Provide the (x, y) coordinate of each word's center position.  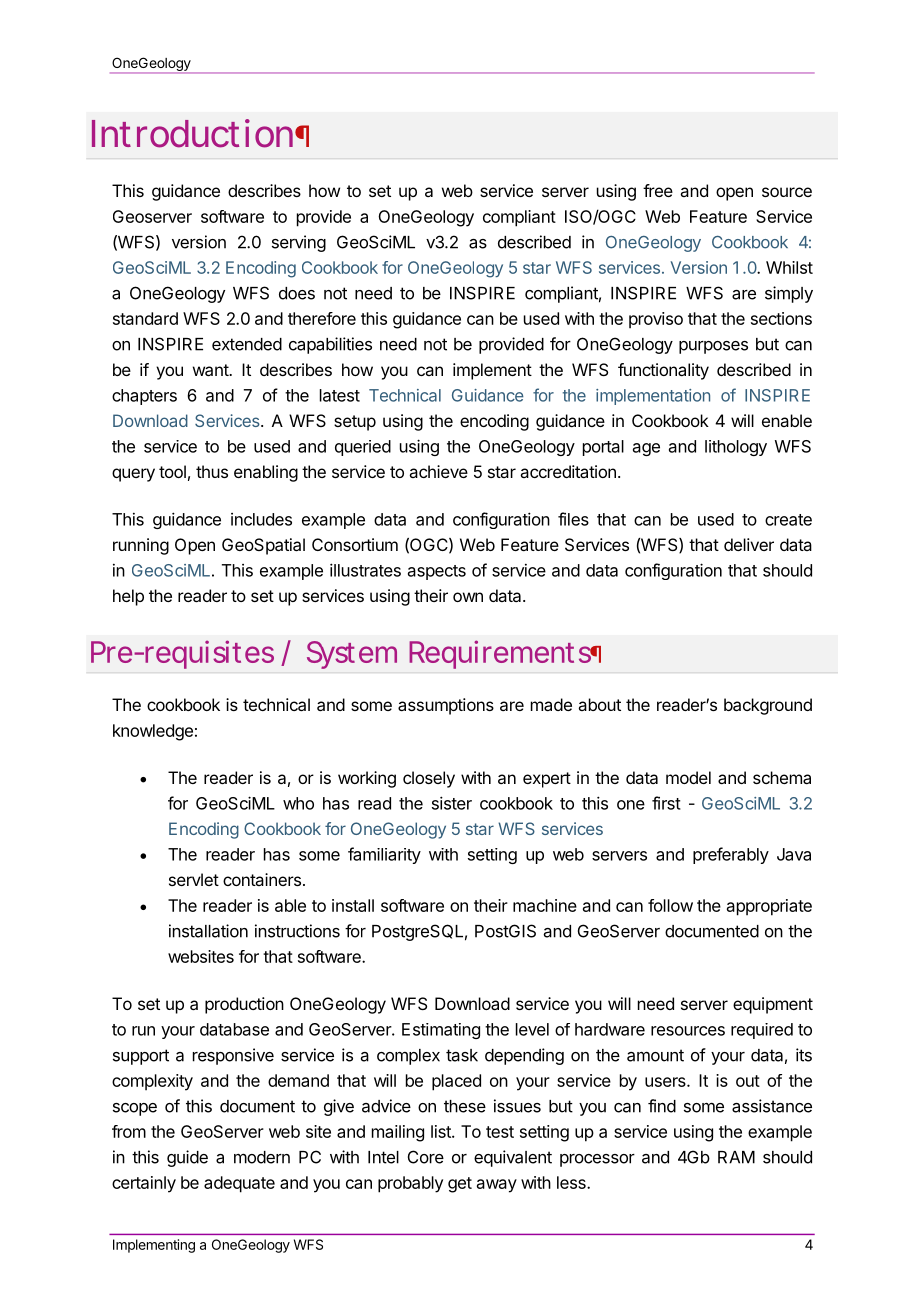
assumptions (446, 706)
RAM (736, 1157)
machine (545, 905)
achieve (438, 471)
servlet (194, 879)
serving (299, 243)
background (768, 706)
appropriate (769, 907)
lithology (736, 448)
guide (187, 1158)
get (460, 1185)
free (658, 190)
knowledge (153, 732)
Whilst (789, 267)
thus (212, 471)
